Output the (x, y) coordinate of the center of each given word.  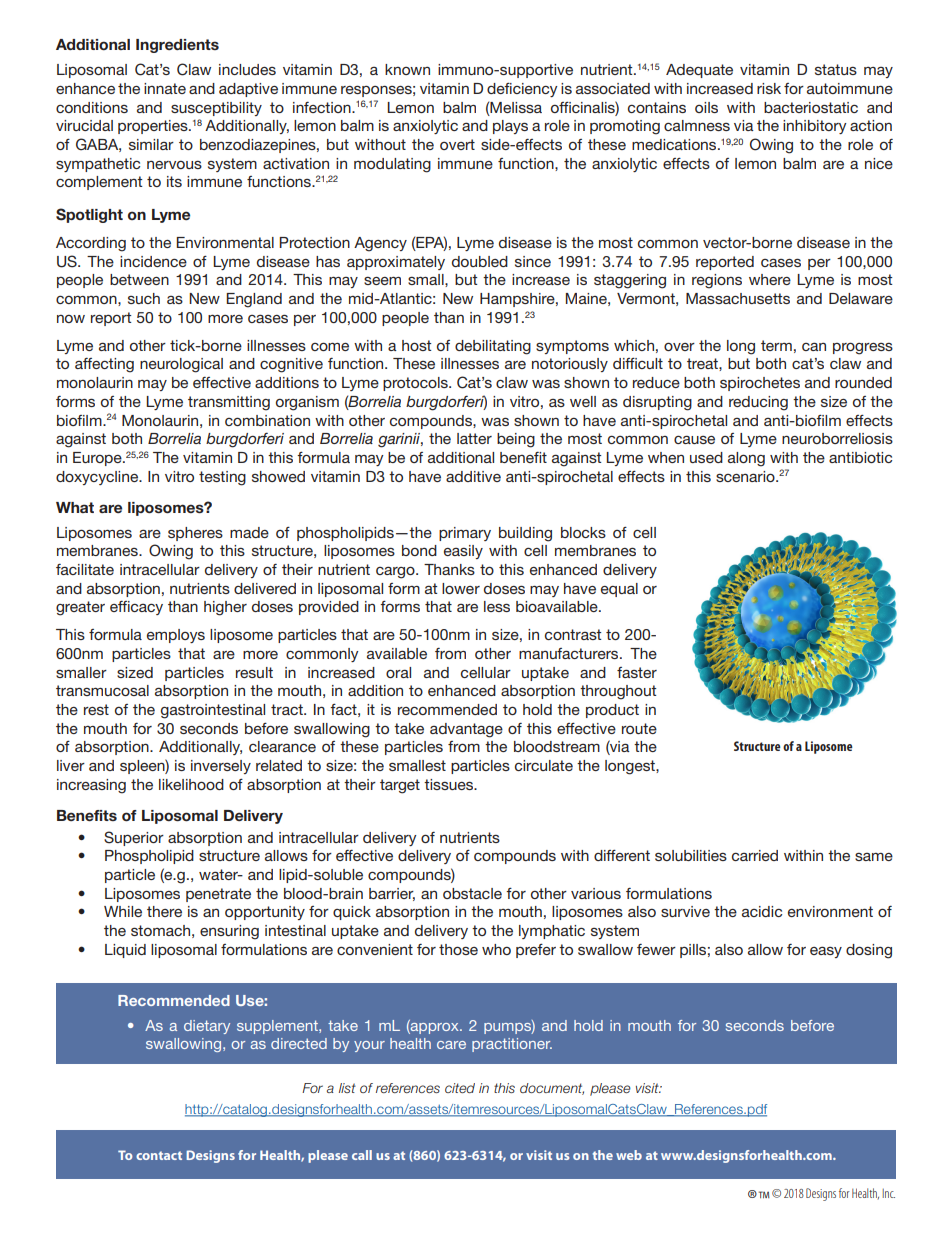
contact (159, 1155)
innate (165, 88)
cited (460, 1088)
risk (769, 88)
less (497, 606)
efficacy (136, 608)
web (629, 1155)
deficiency (522, 90)
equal (619, 590)
